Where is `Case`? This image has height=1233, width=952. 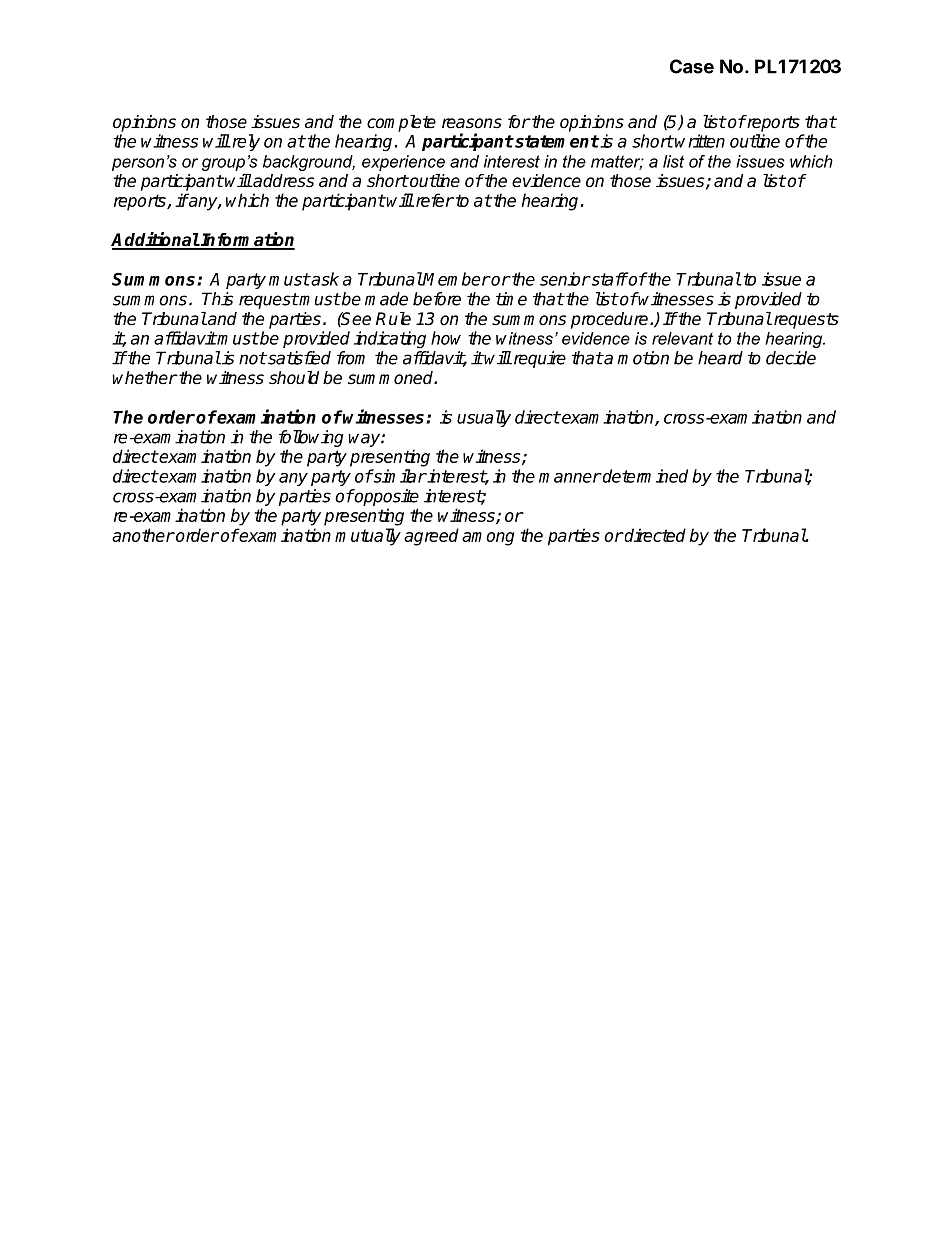 Case is located at coordinates (692, 66).
